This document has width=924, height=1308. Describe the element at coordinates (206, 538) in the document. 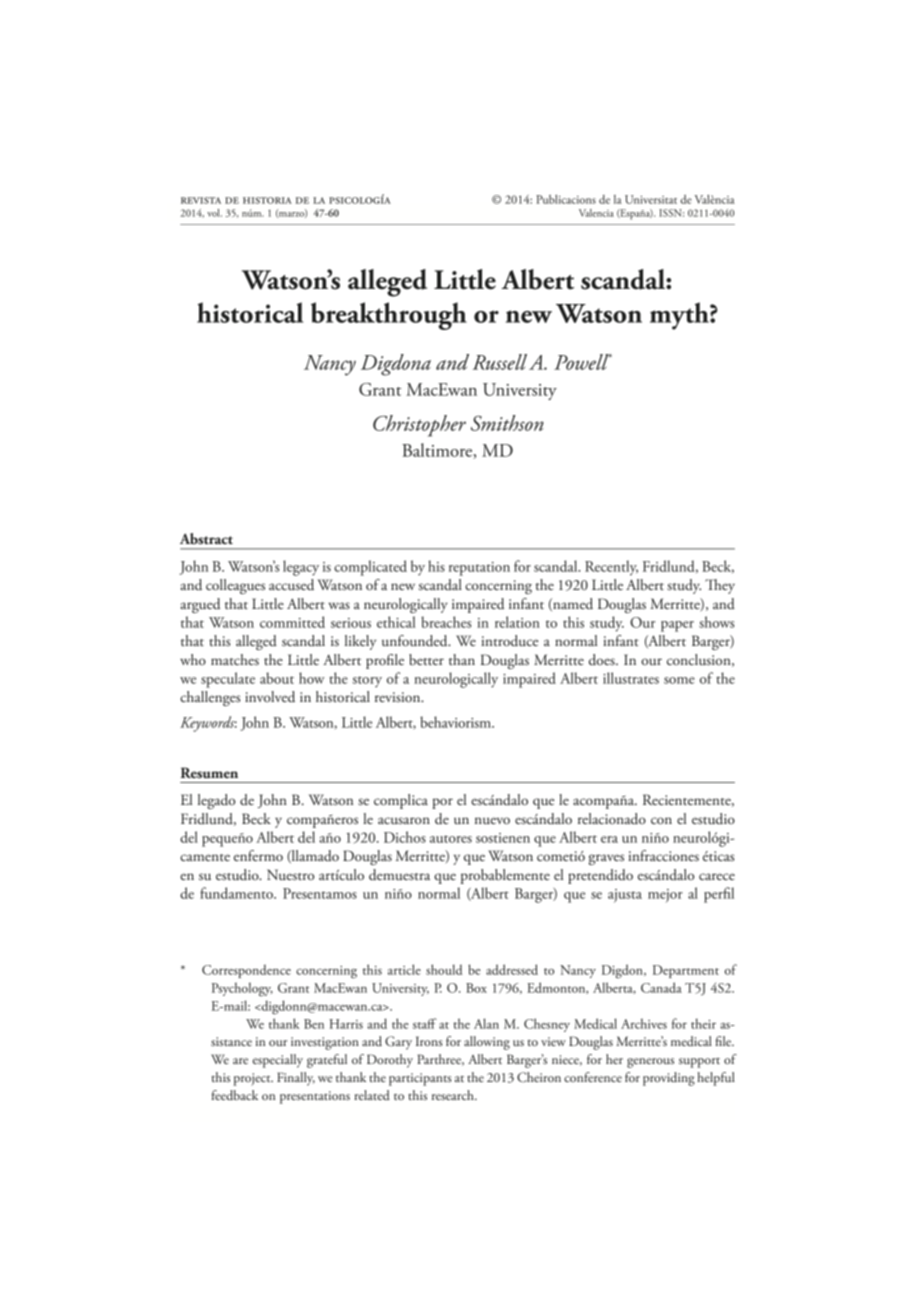

I see `Abstract` at that location.
